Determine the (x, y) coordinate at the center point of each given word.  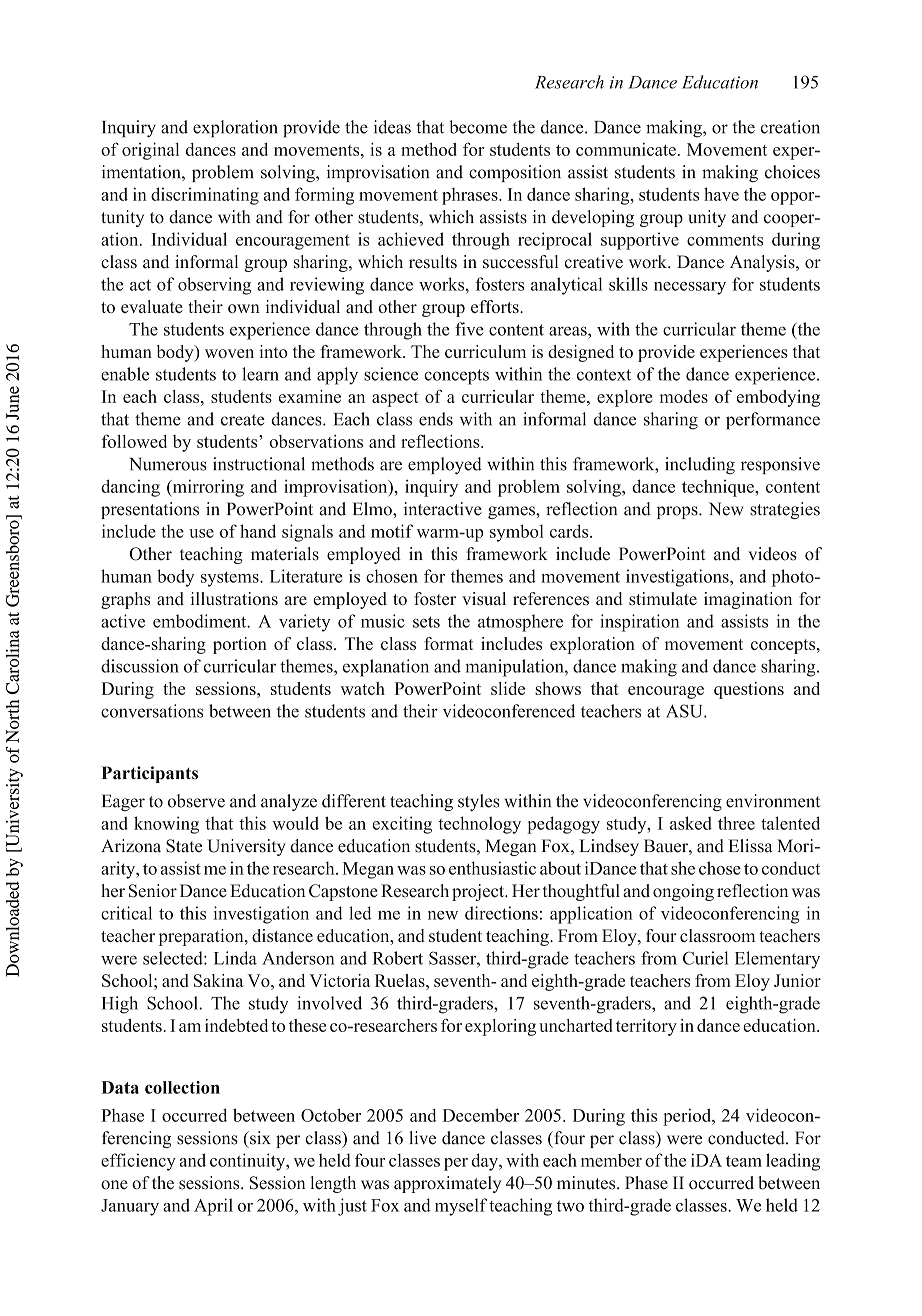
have (721, 194)
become (478, 127)
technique (719, 488)
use (201, 533)
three (736, 823)
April (213, 1207)
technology (479, 825)
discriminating (205, 196)
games (512, 512)
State (184, 846)
